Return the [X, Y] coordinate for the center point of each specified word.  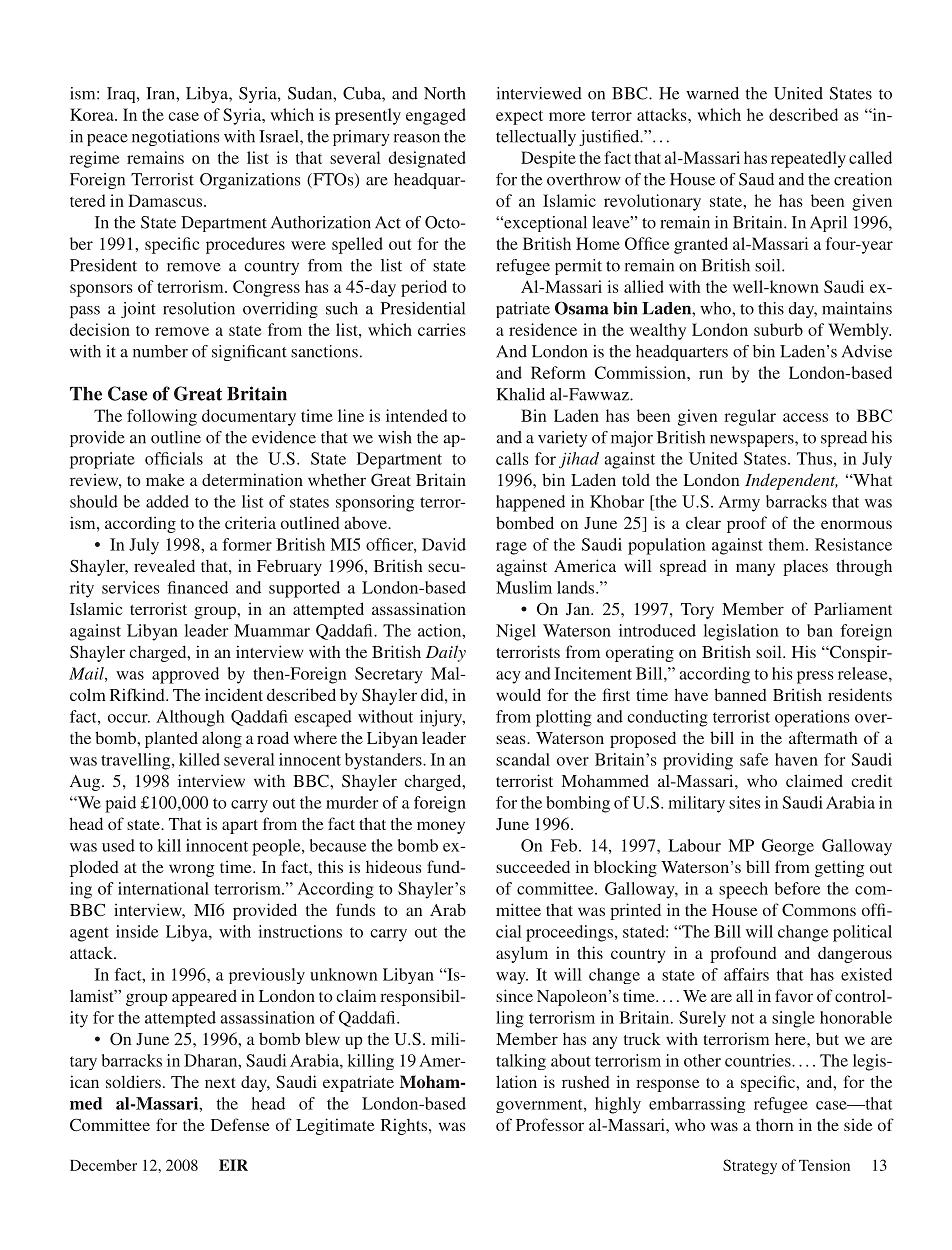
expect [519, 117]
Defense [240, 1124]
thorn [774, 1125]
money [441, 827]
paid [120, 804]
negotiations [176, 138]
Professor [550, 1124]
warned [712, 93]
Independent [791, 481]
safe [754, 759]
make [165, 479]
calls [512, 458]
